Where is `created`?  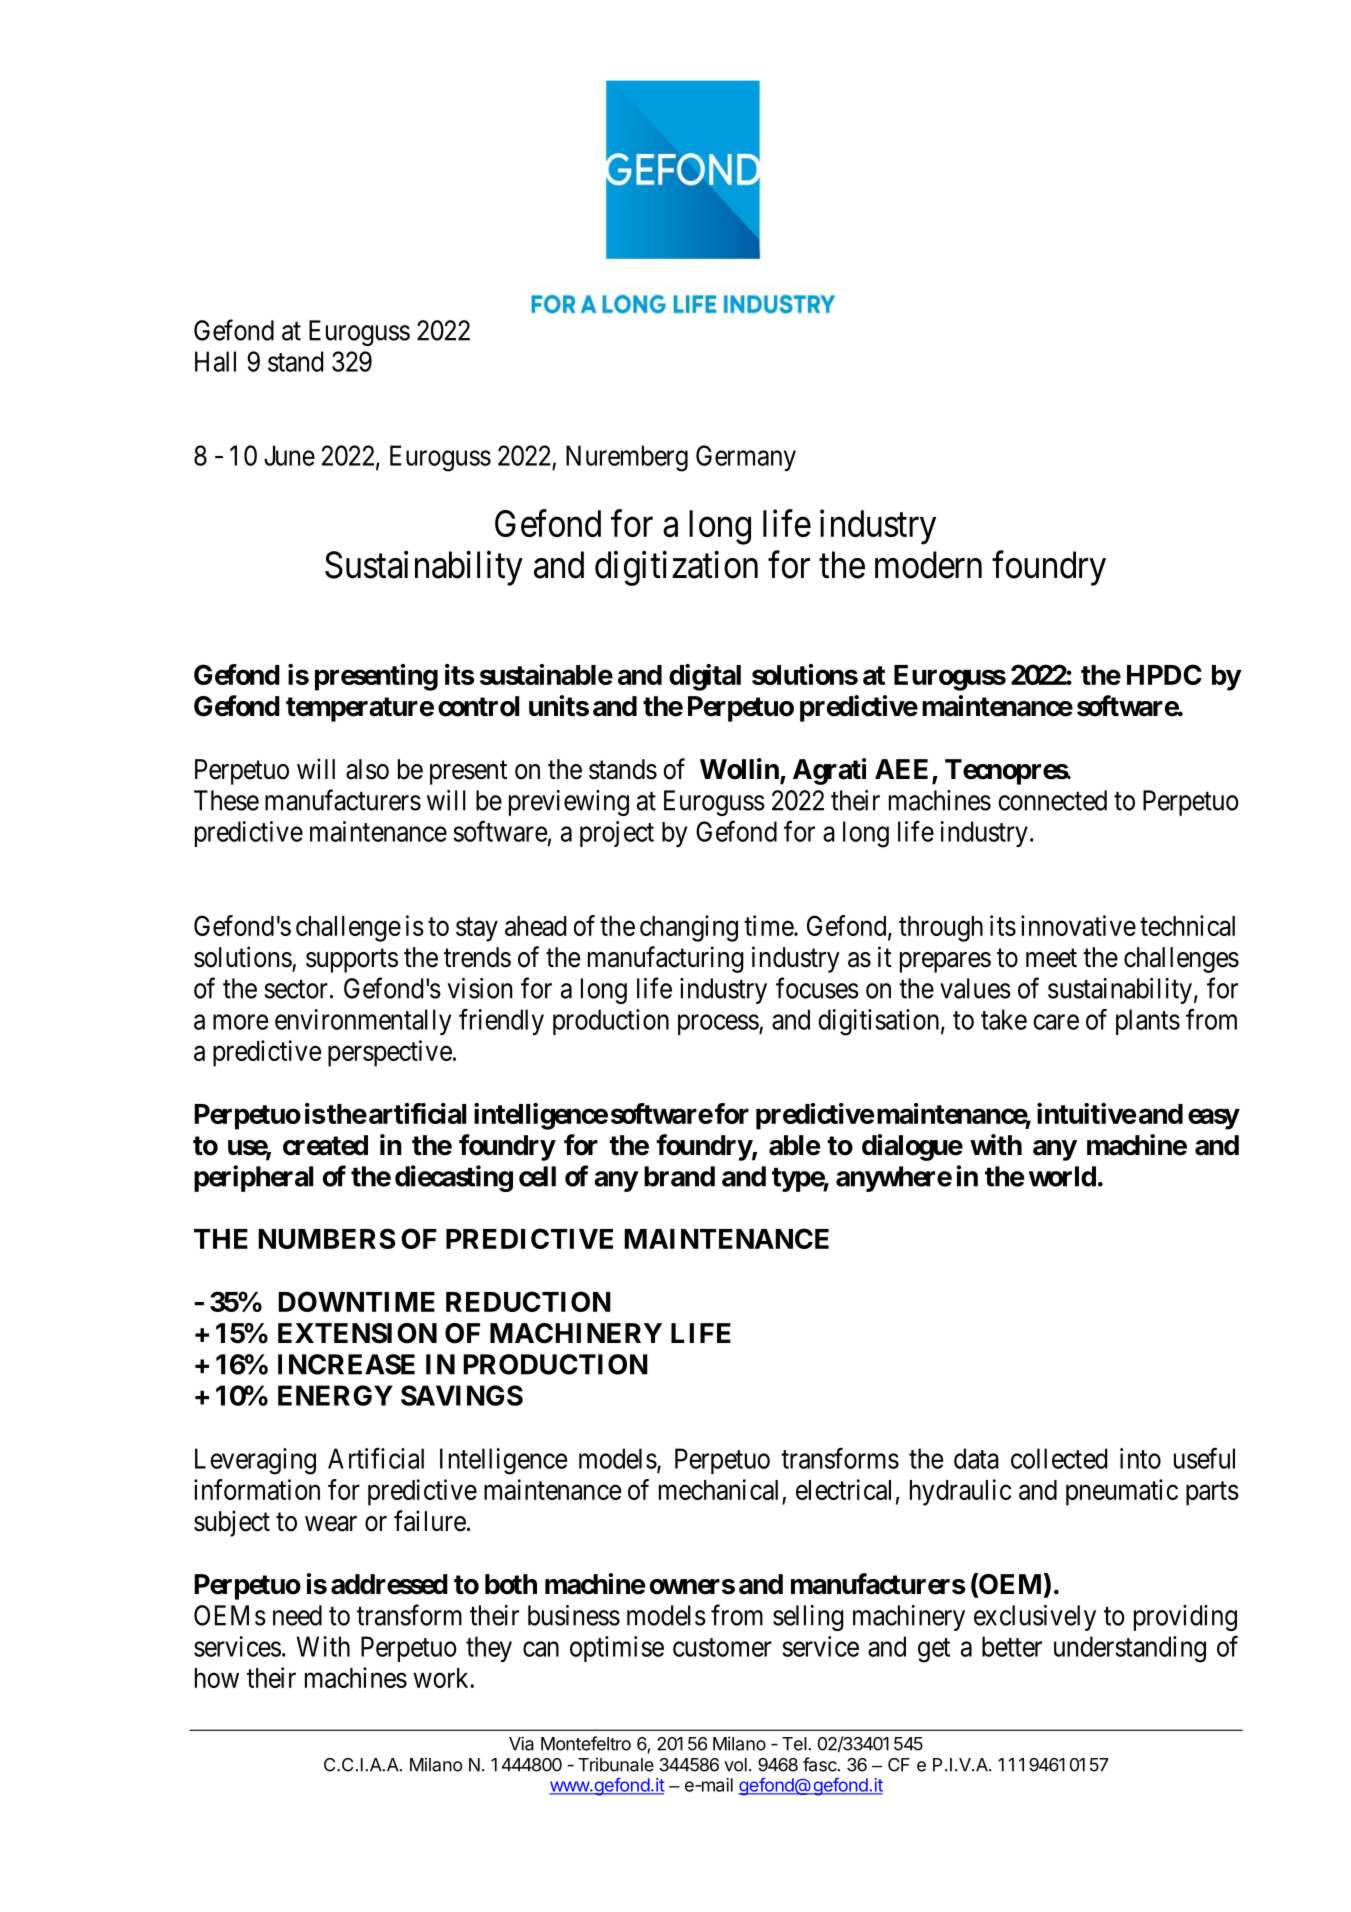
created is located at coordinates (325, 1145).
